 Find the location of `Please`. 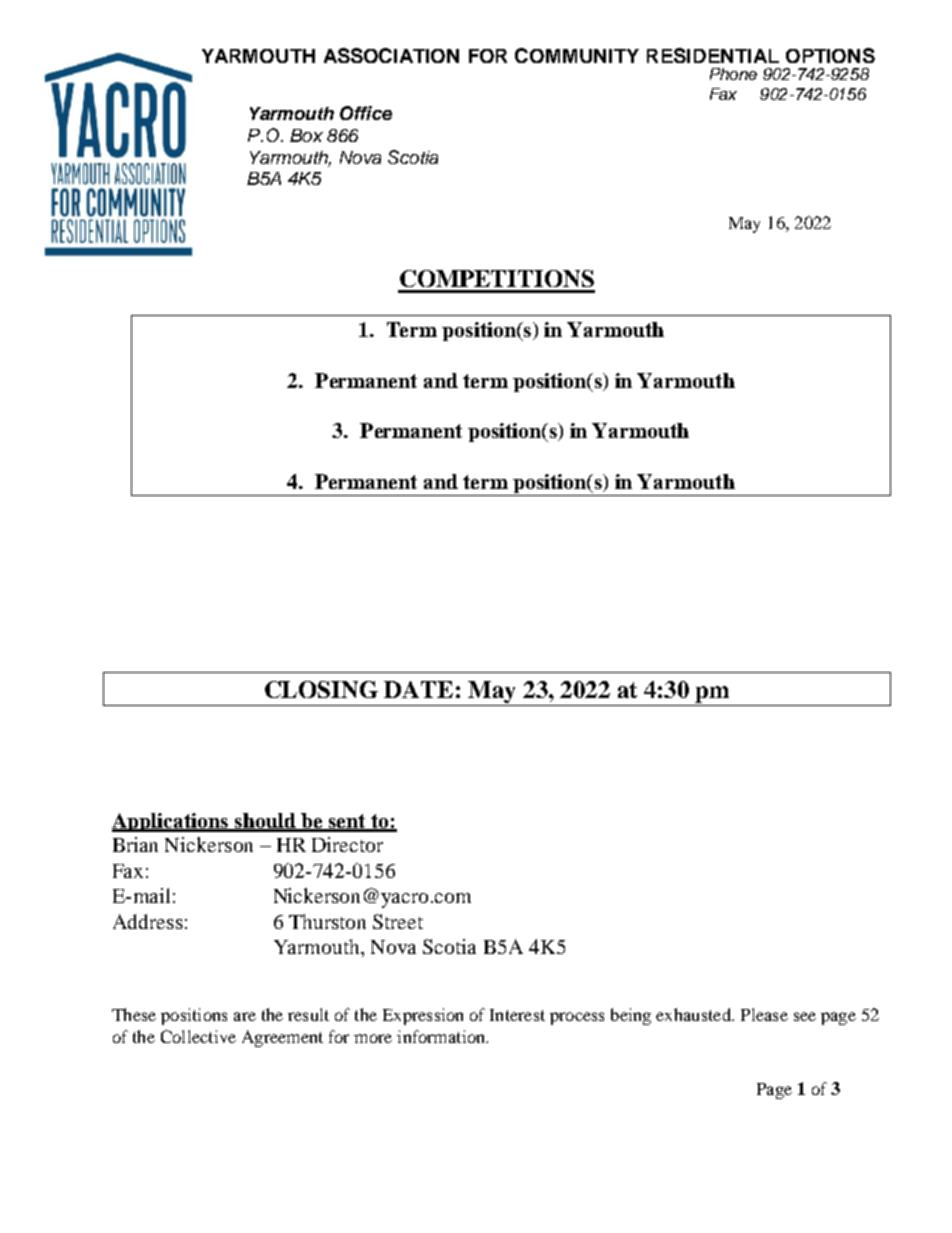

Please is located at coordinates (764, 1014).
